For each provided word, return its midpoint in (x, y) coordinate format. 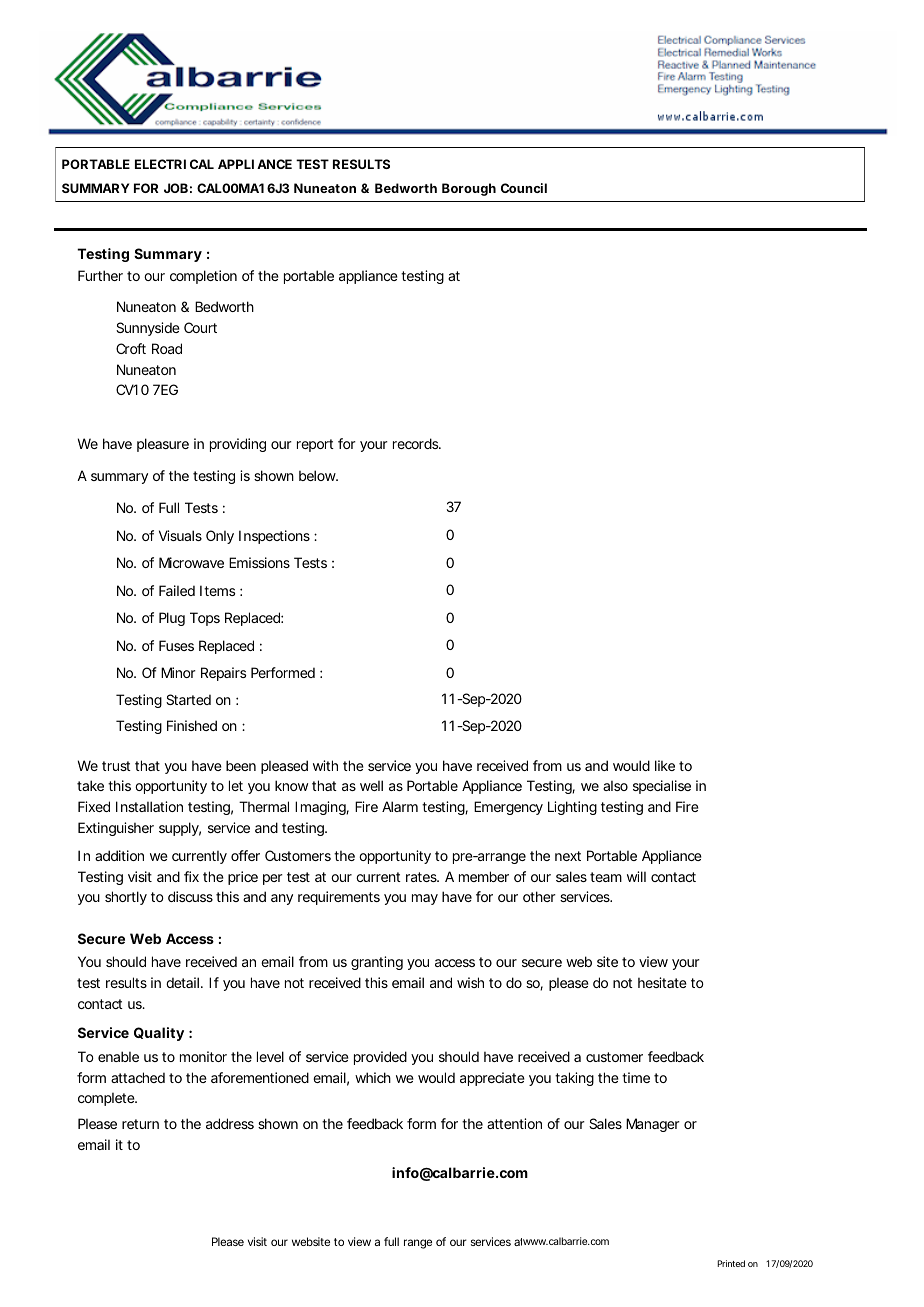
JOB (176, 188)
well (371, 785)
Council (524, 188)
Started (188, 699)
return (140, 1124)
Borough (469, 189)
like (665, 765)
